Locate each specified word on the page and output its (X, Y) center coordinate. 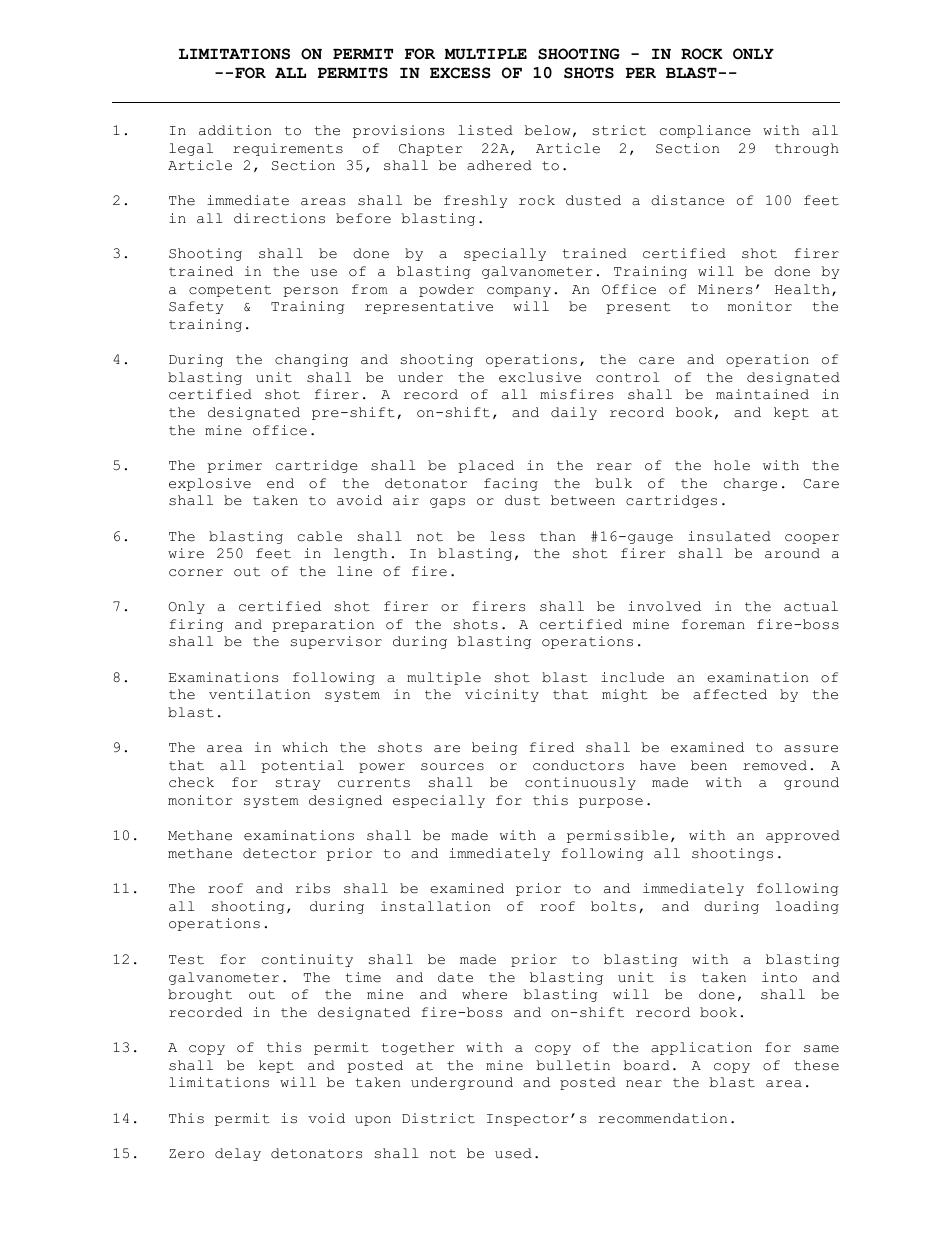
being (495, 748)
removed (775, 765)
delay (238, 1154)
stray (298, 784)
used (513, 1153)
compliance (705, 131)
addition (235, 130)
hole (732, 465)
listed (485, 130)
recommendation (662, 1118)
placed (486, 466)
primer (234, 466)
